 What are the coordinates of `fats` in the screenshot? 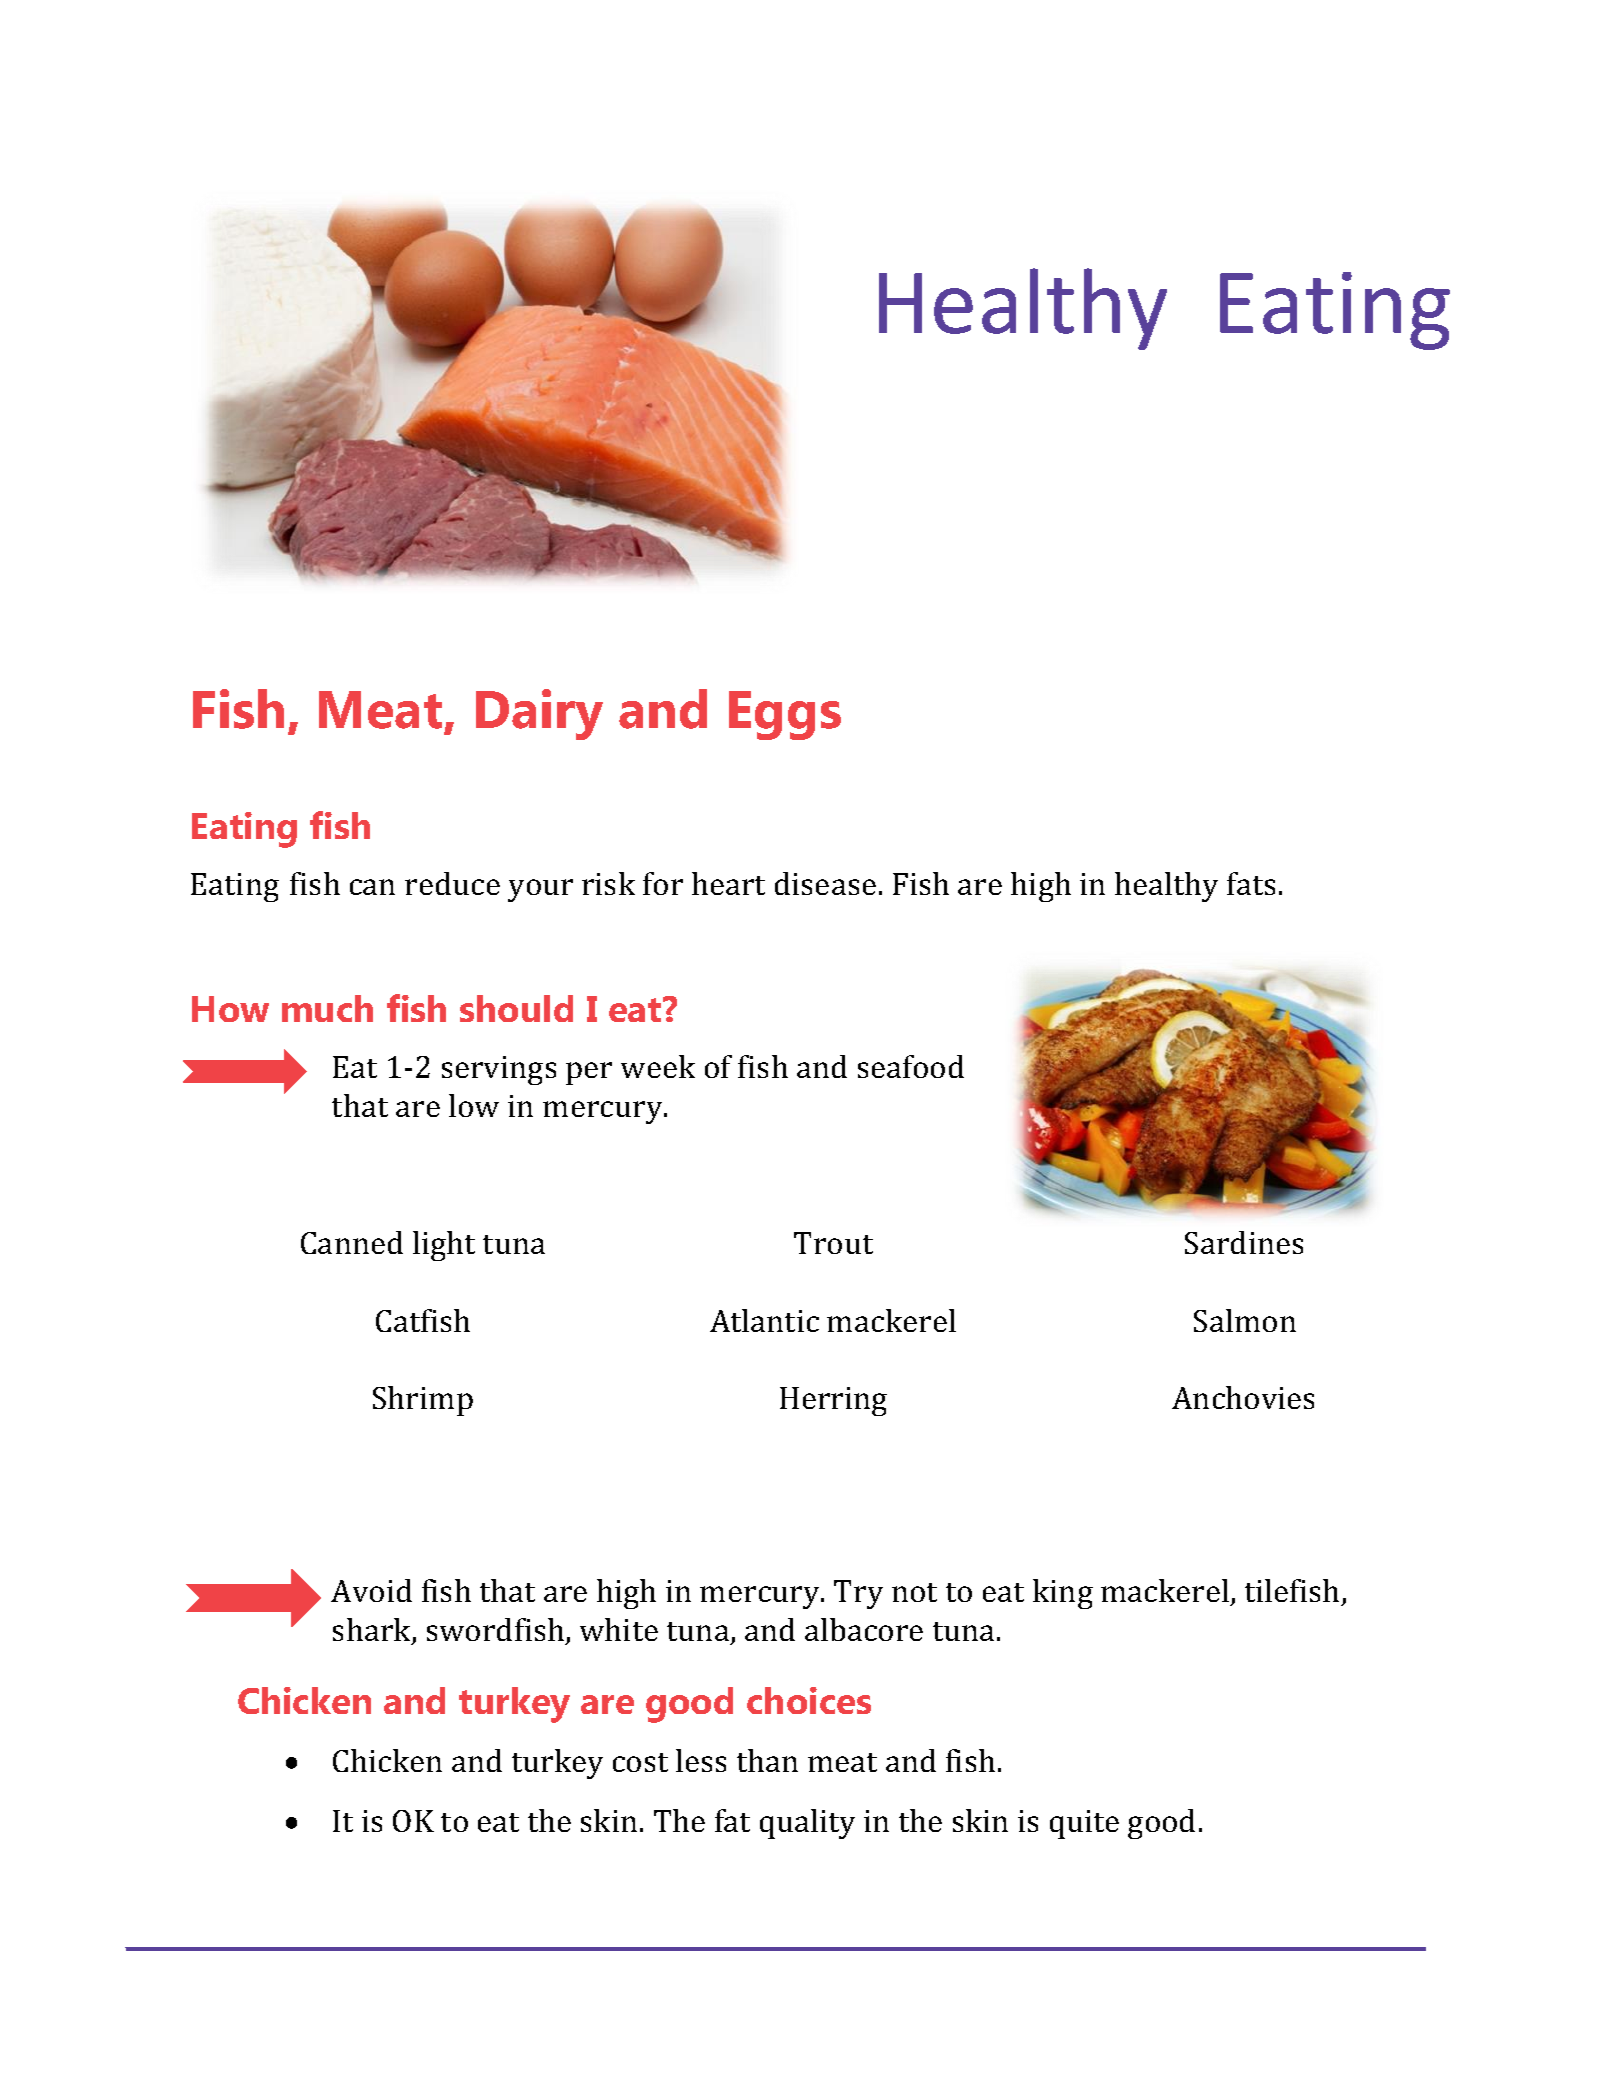 It's located at (1251, 883).
